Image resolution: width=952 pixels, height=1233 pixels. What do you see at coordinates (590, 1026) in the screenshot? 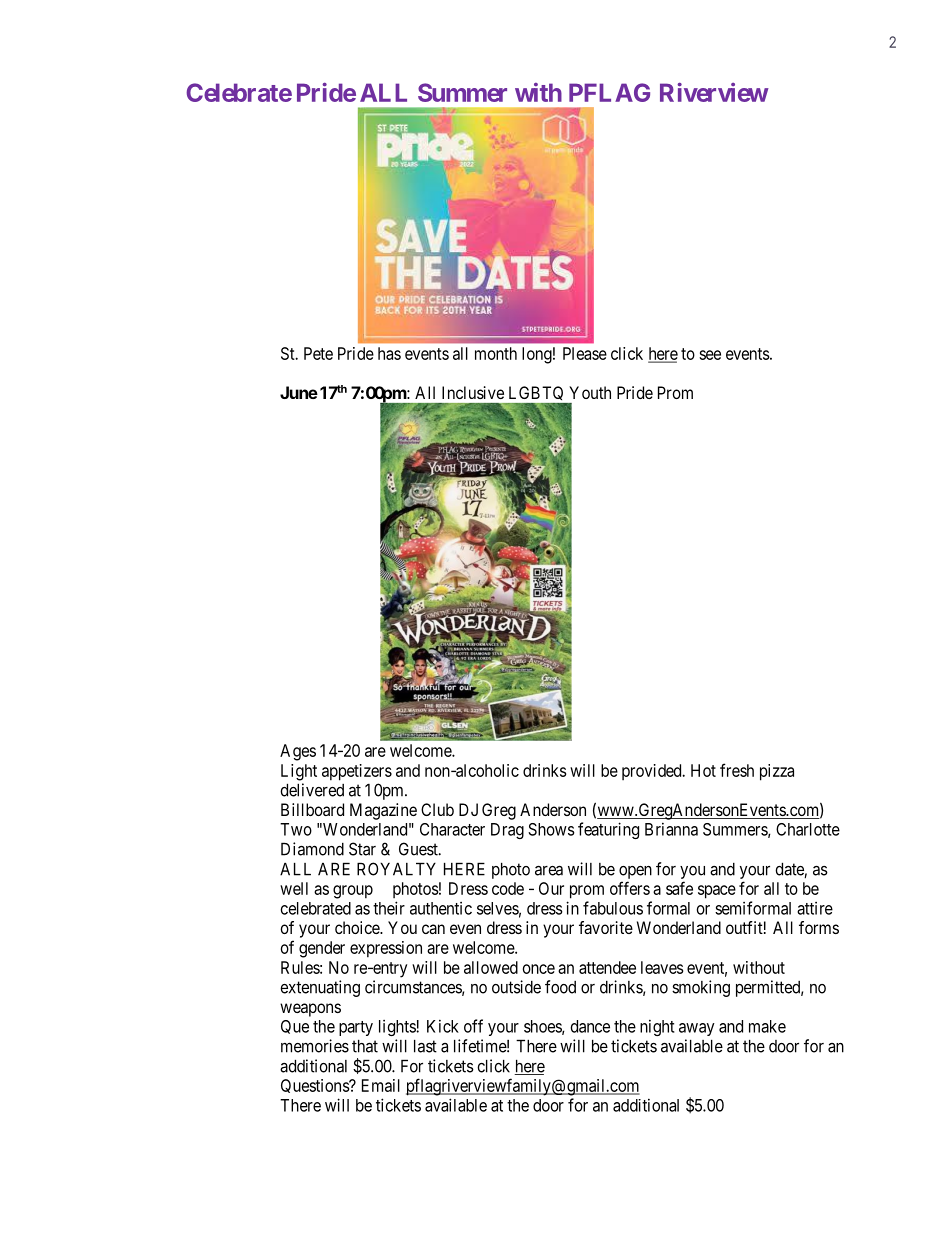
I see `dance` at bounding box center [590, 1026].
